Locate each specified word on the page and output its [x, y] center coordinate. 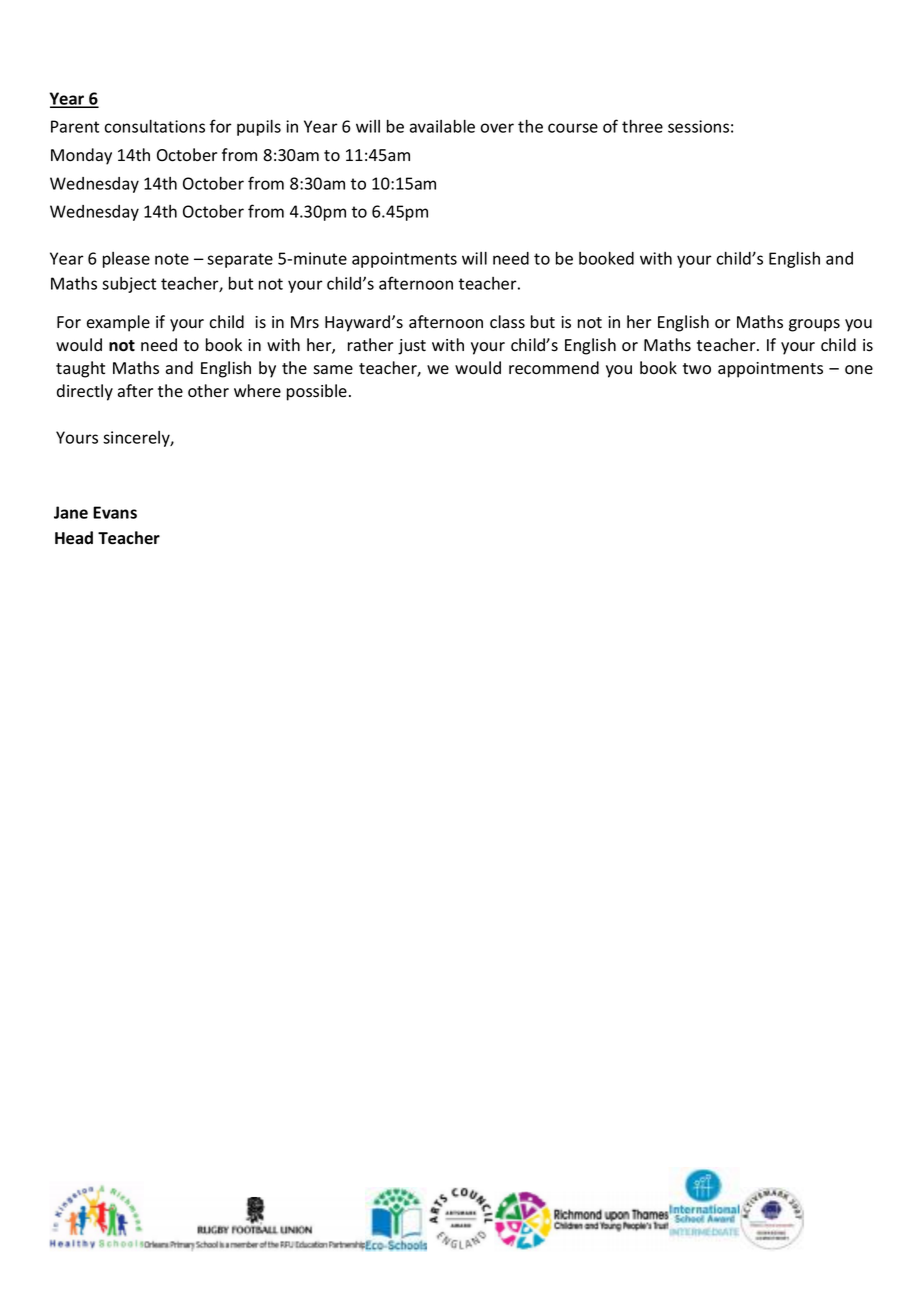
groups [814, 325]
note [172, 259]
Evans [115, 512]
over [497, 128]
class [507, 322]
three [642, 126]
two [697, 369]
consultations [154, 126]
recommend [554, 368]
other [208, 391]
